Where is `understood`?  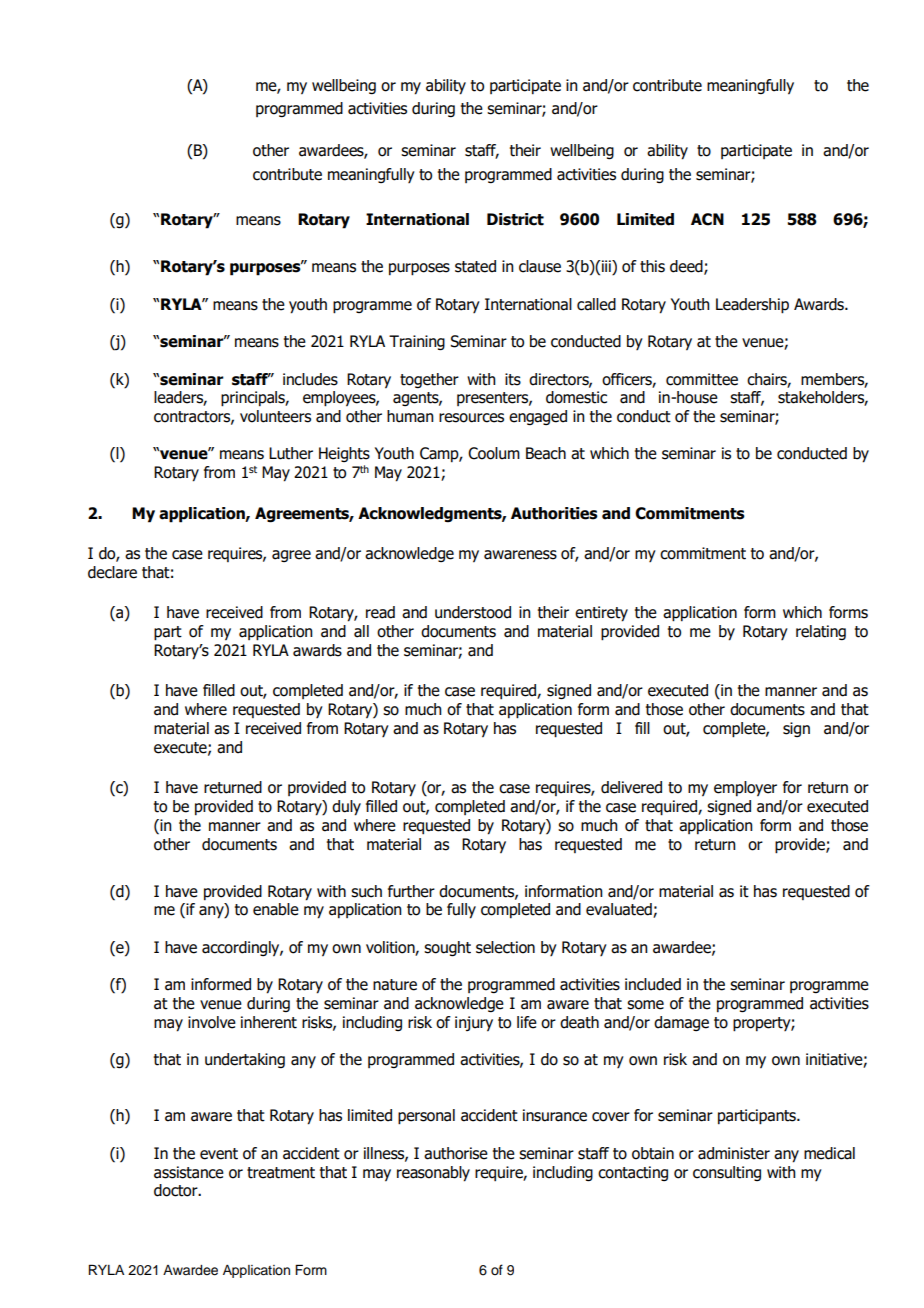
understood is located at coordinates (473, 612).
